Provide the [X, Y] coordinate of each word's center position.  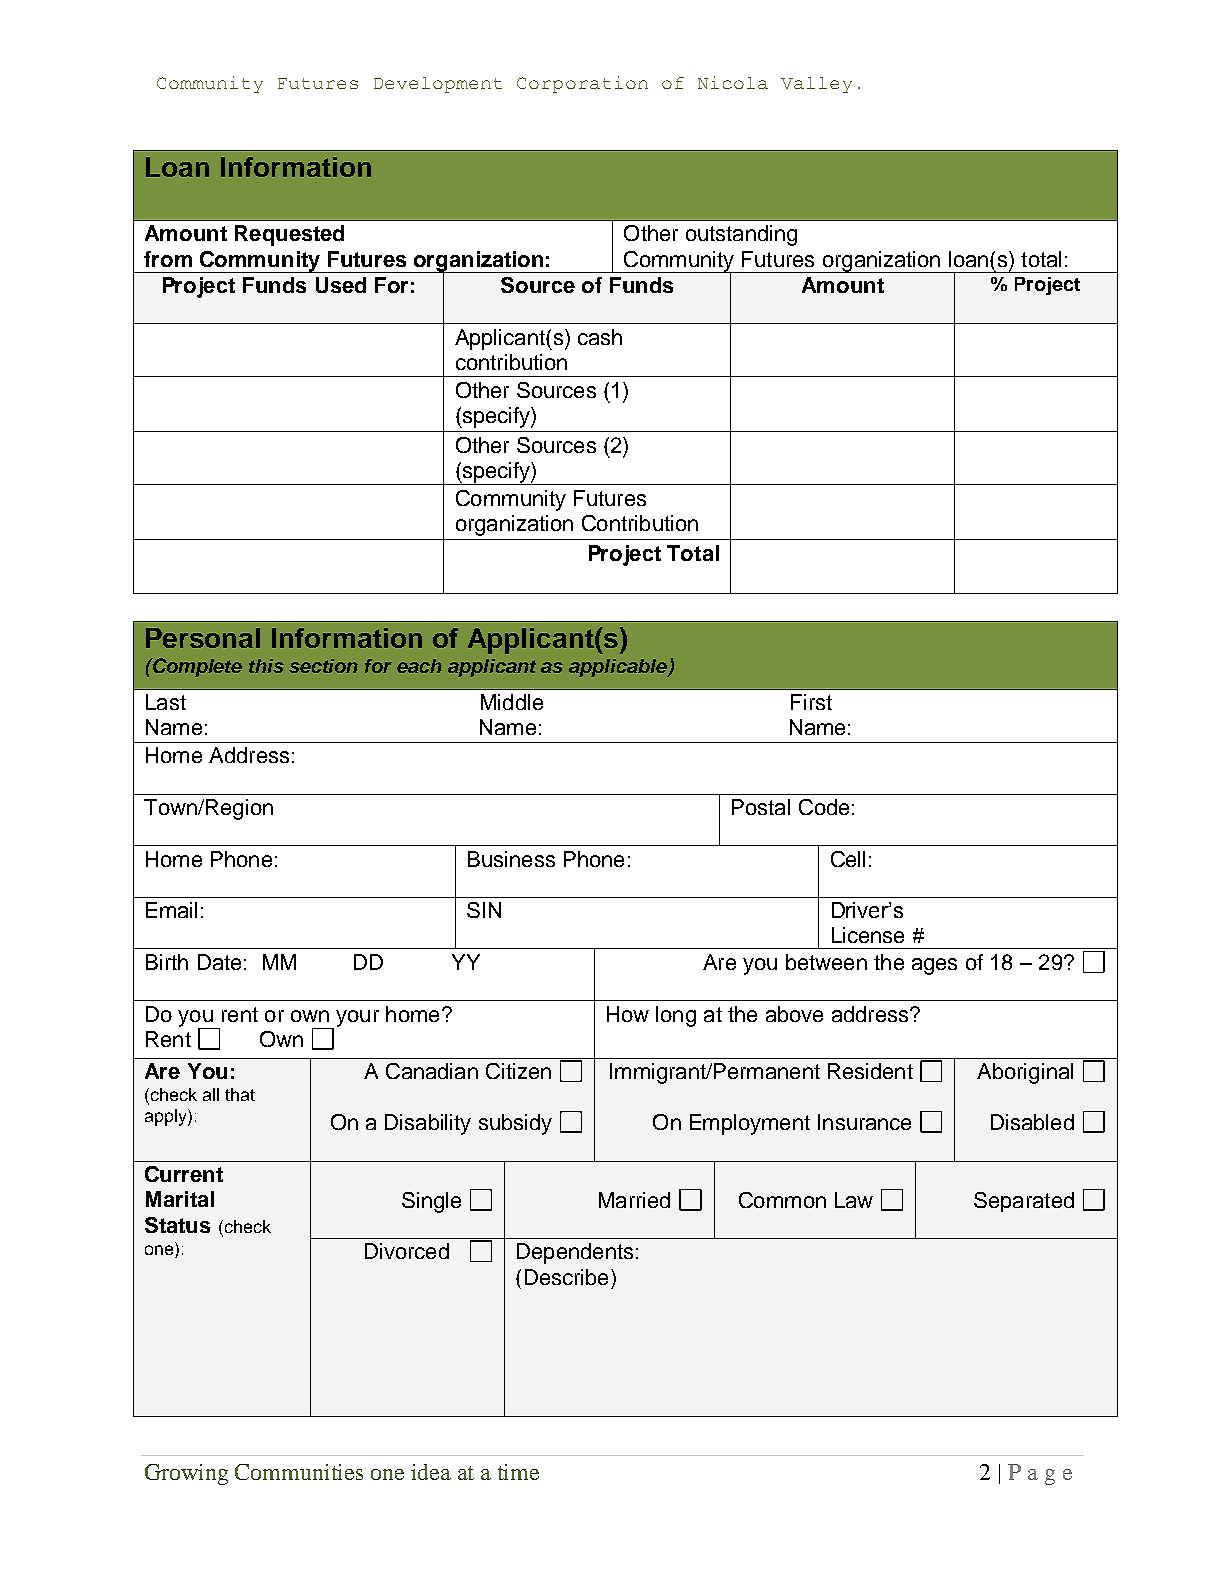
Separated [1024, 1202]
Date [219, 962]
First [811, 702]
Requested [289, 235]
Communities [299, 1472]
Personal [203, 638]
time [518, 1472]
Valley [816, 85]
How [628, 1014]
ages [934, 966]
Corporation [582, 84]
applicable [619, 668]
